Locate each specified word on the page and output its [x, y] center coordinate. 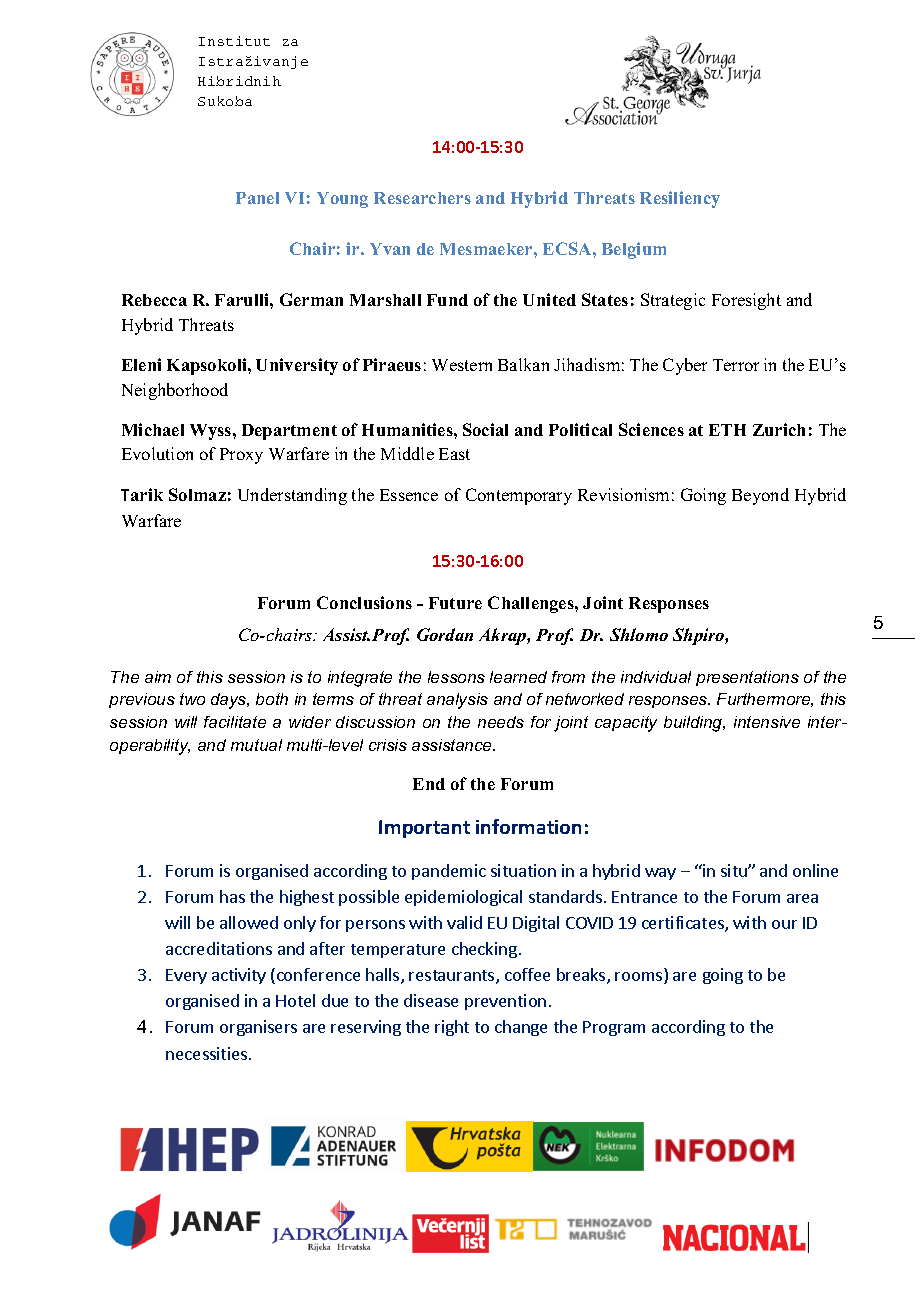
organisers [258, 1028]
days [230, 701]
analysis [457, 701]
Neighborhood [175, 391]
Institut [234, 41]
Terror [736, 365]
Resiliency [680, 199]
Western [462, 365]
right [452, 1028]
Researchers [422, 198]
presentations [747, 678]
